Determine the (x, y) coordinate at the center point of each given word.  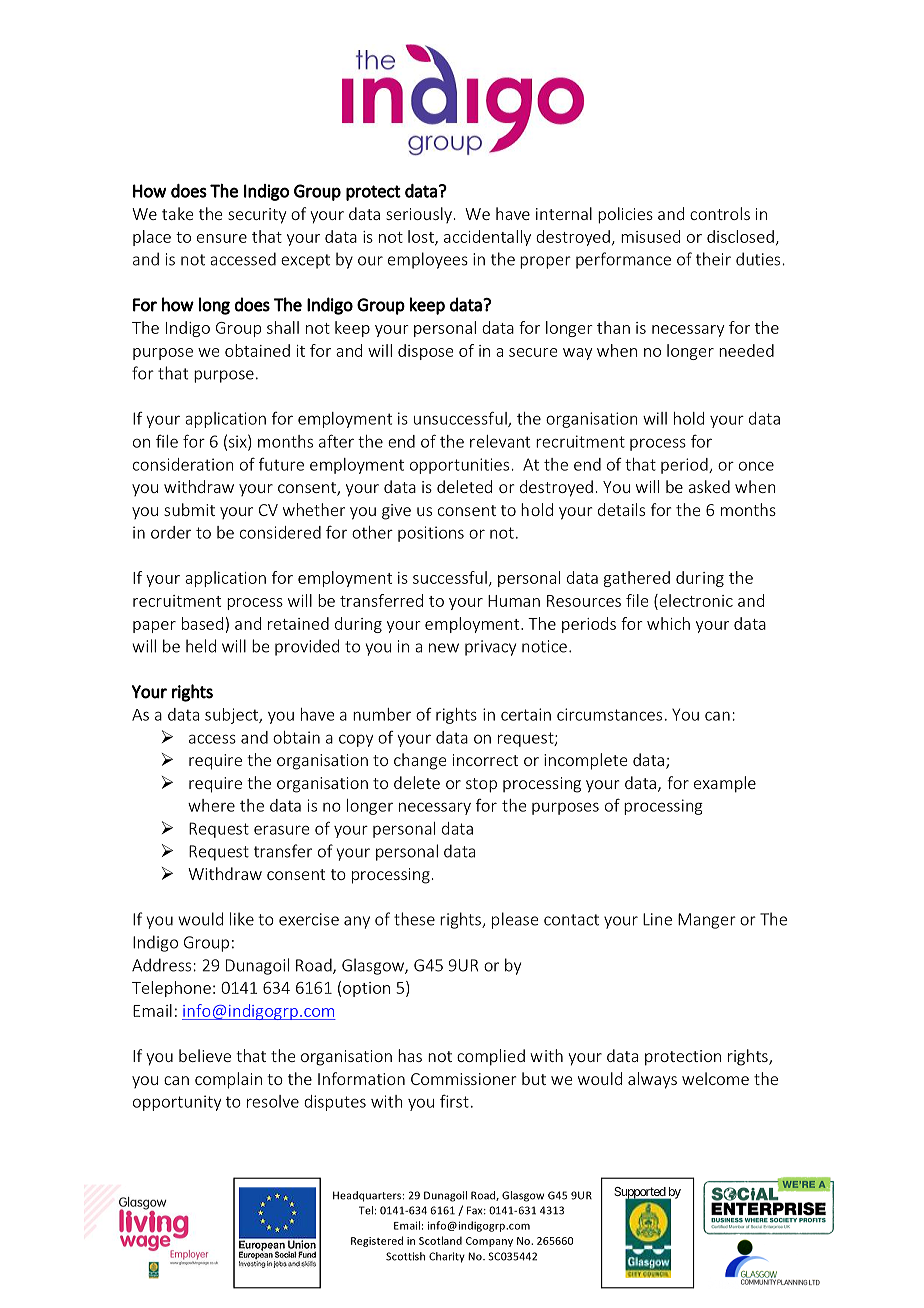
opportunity (177, 1103)
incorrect (485, 760)
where (211, 805)
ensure (222, 238)
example (725, 784)
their (713, 259)
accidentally (487, 238)
